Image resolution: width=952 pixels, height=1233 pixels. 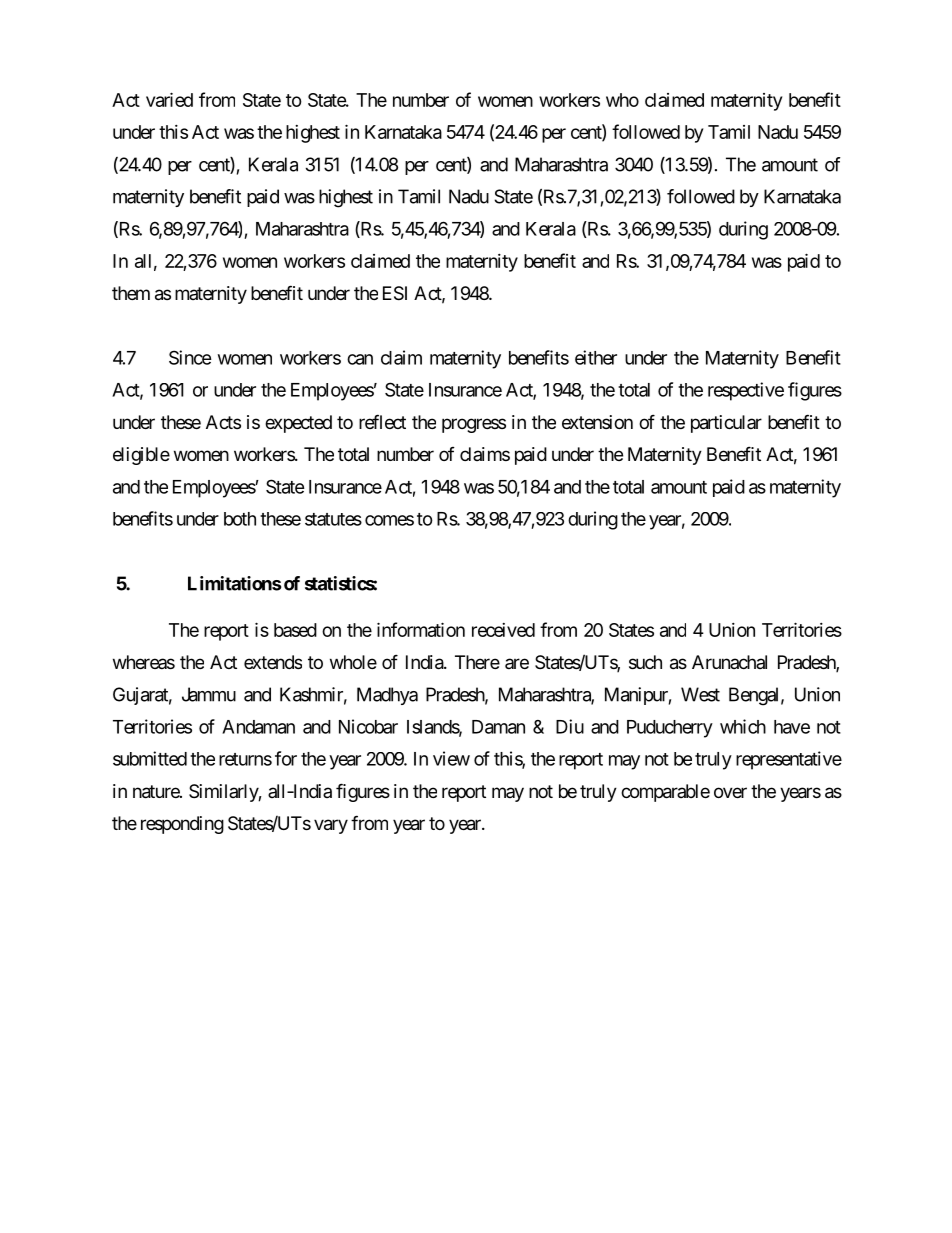 What do you see at coordinates (295, 630) in the screenshot?
I see `based` at bounding box center [295, 630].
